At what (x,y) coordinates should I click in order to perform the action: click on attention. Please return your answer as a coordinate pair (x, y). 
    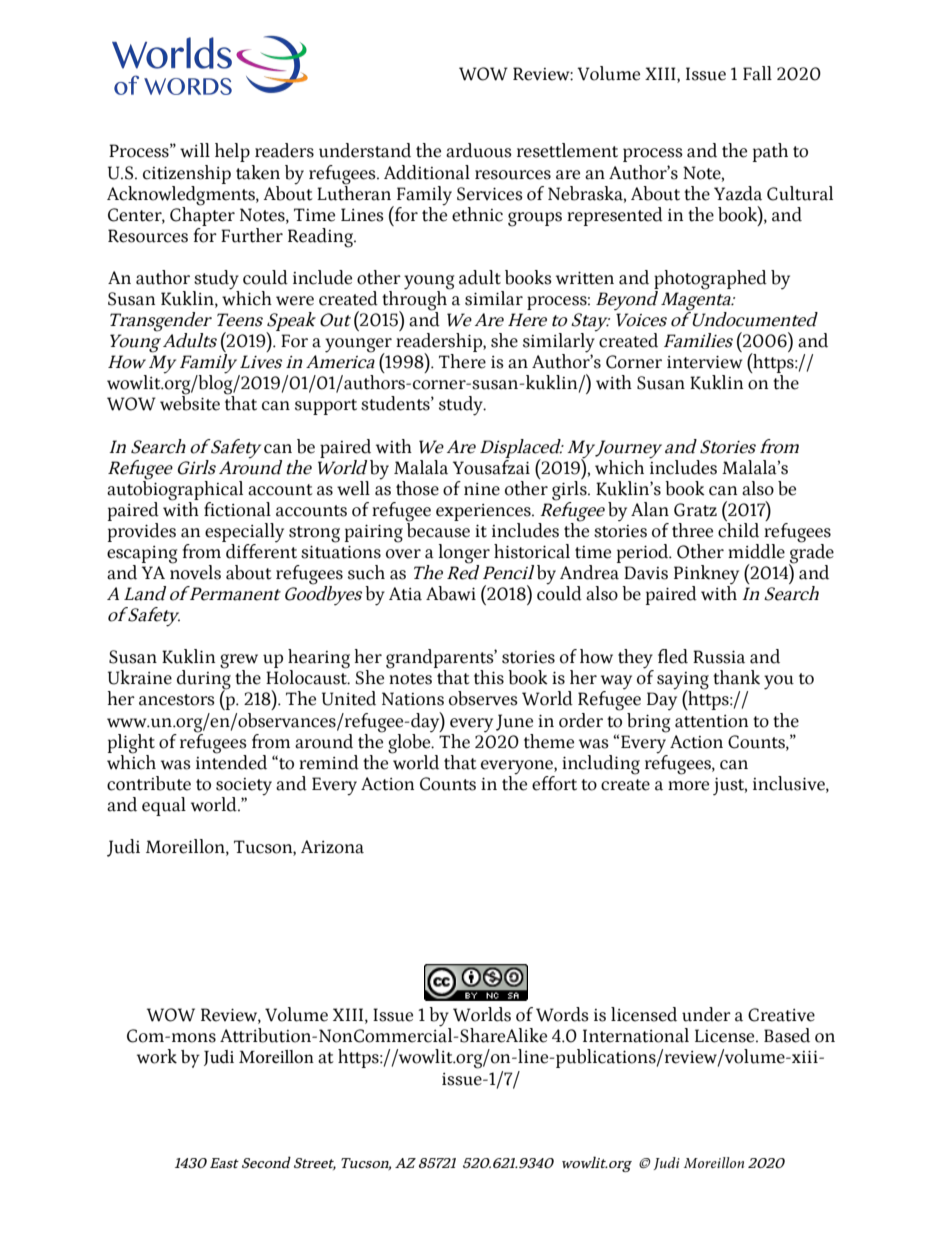
    Looking at the image, I should click on (711, 721).
